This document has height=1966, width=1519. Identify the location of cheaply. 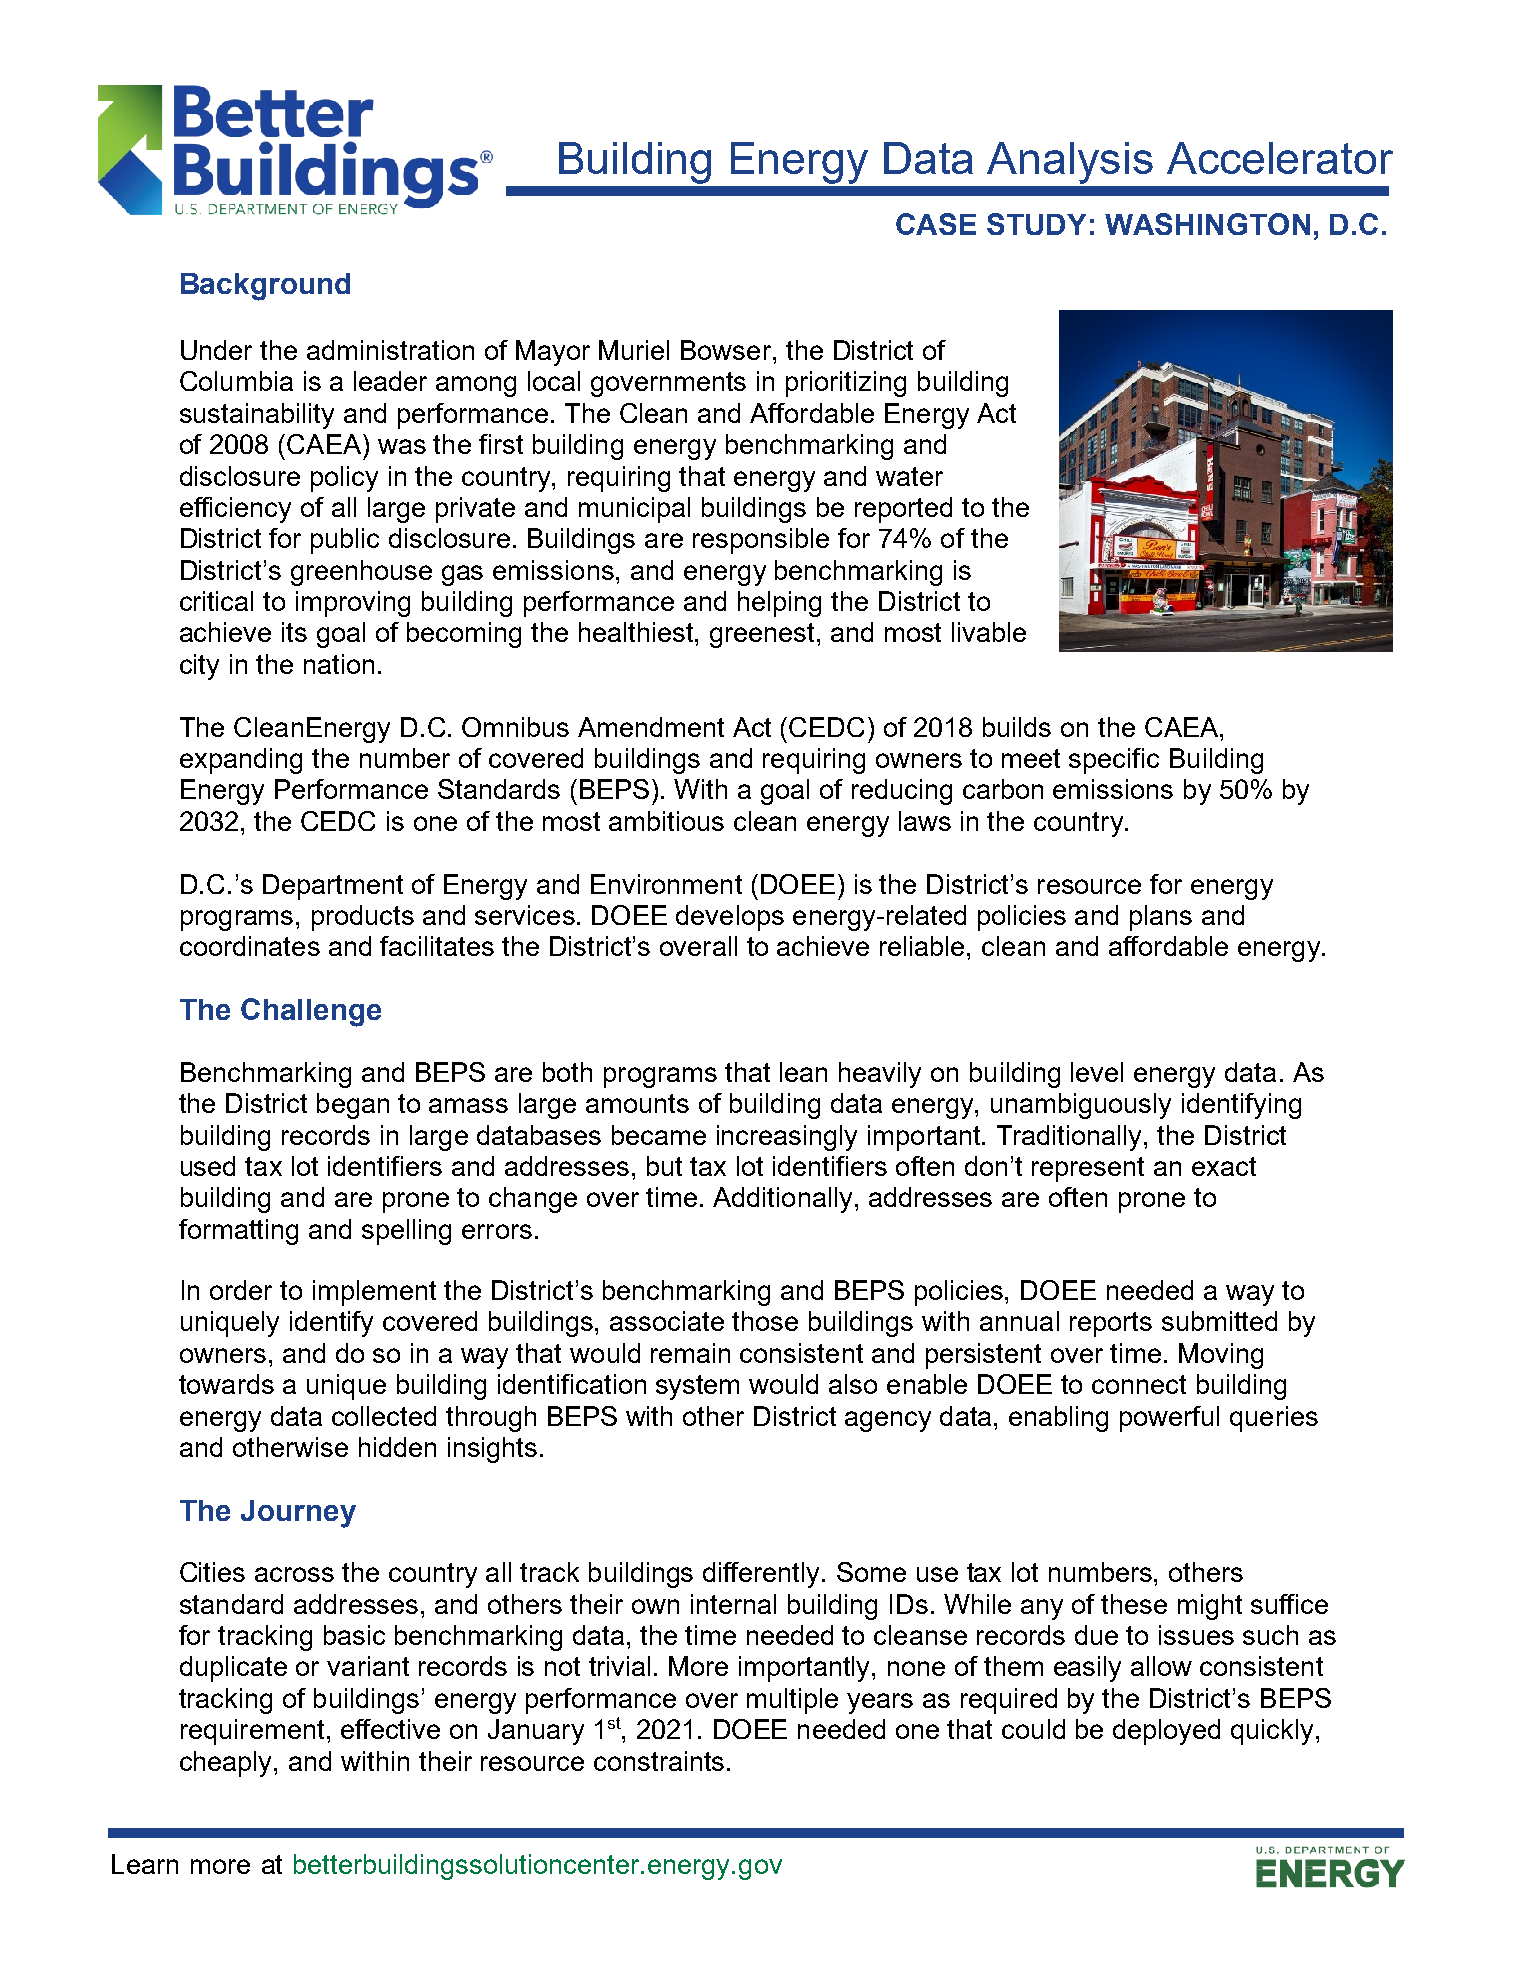
(227, 1764).
